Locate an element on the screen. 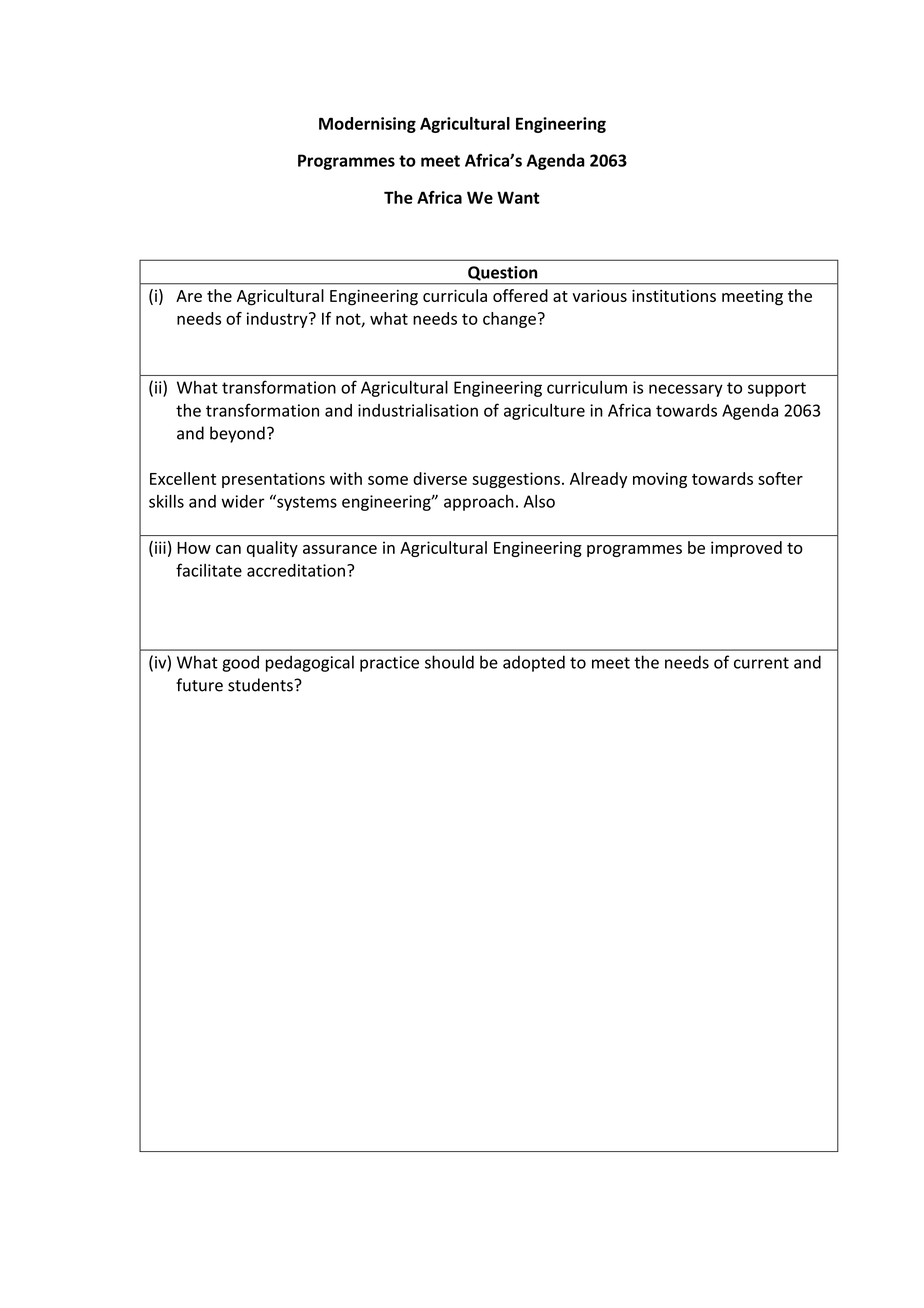 The image size is (924, 1308). various is located at coordinates (599, 296).
